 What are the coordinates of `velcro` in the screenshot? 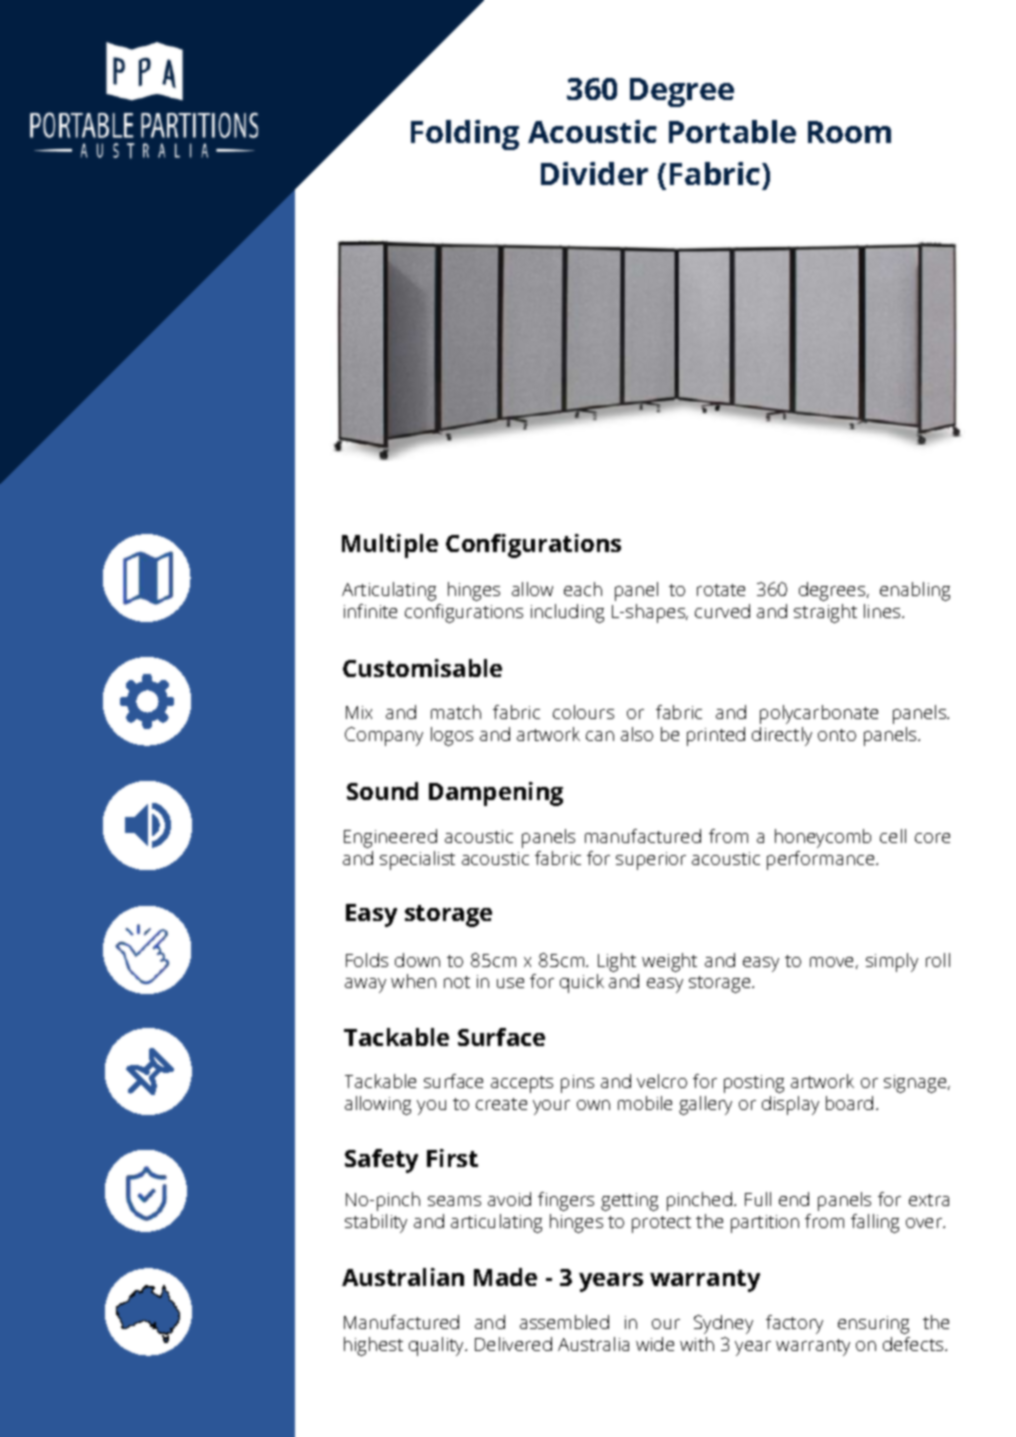 It's located at (662, 1081).
